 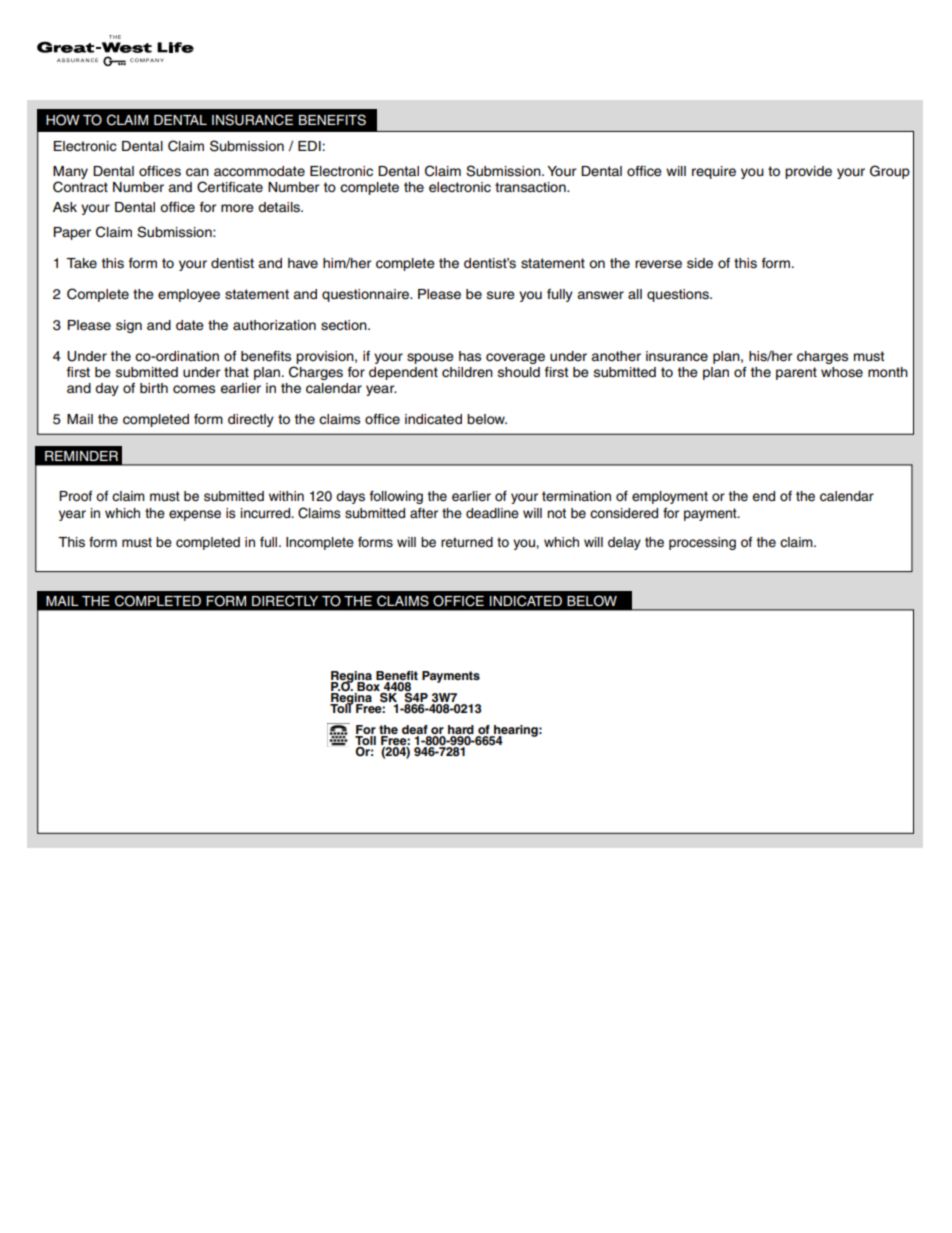 I want to click on returned, so click(x=467, y=542).
